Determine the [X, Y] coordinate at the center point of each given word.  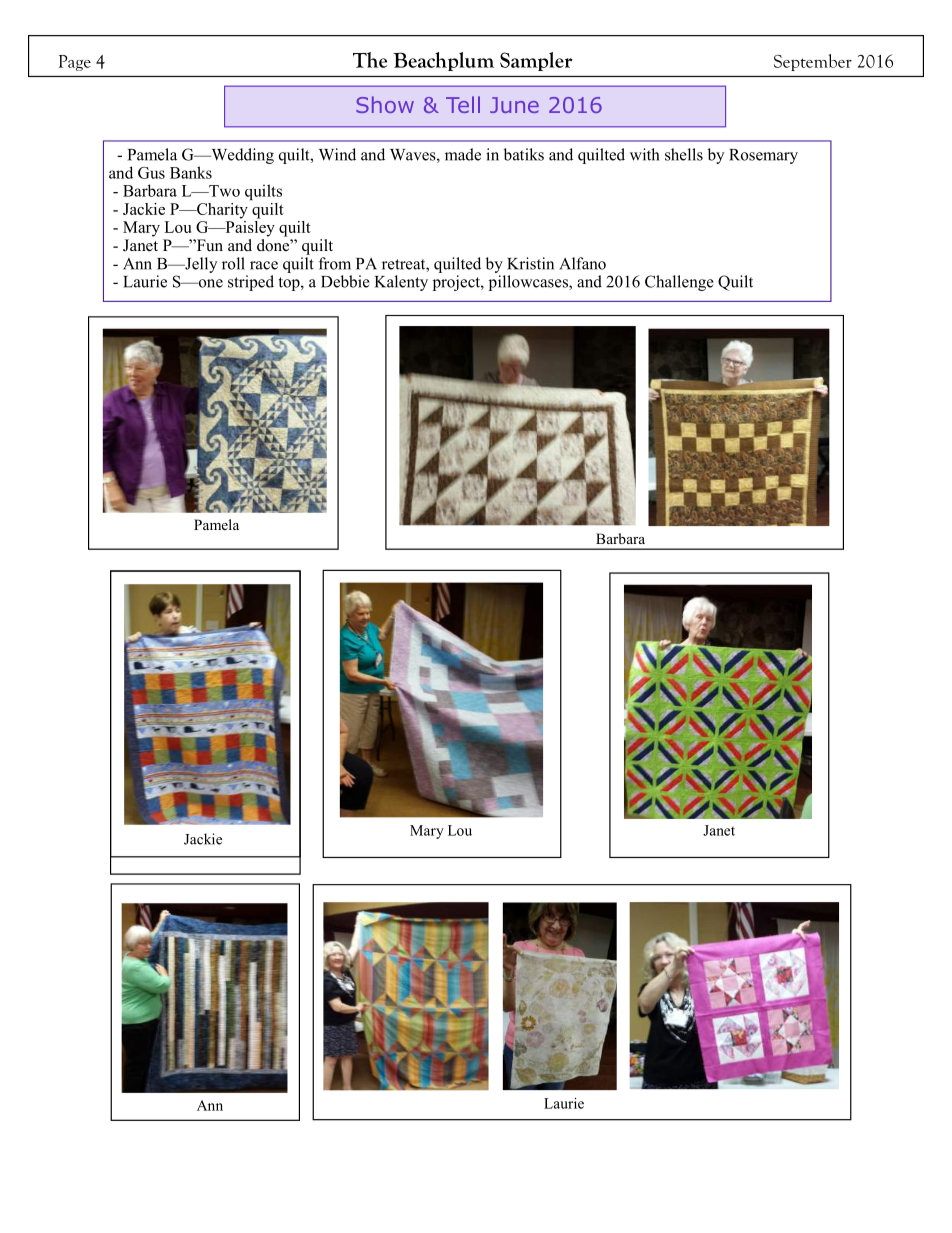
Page [75, 63]
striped [251, 283]
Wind [337, 154]
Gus [151, 173]
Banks [191, 172]
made [463, 154]
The [370, 60]
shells [684, 154]
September [813, 62]
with [644, 154]
